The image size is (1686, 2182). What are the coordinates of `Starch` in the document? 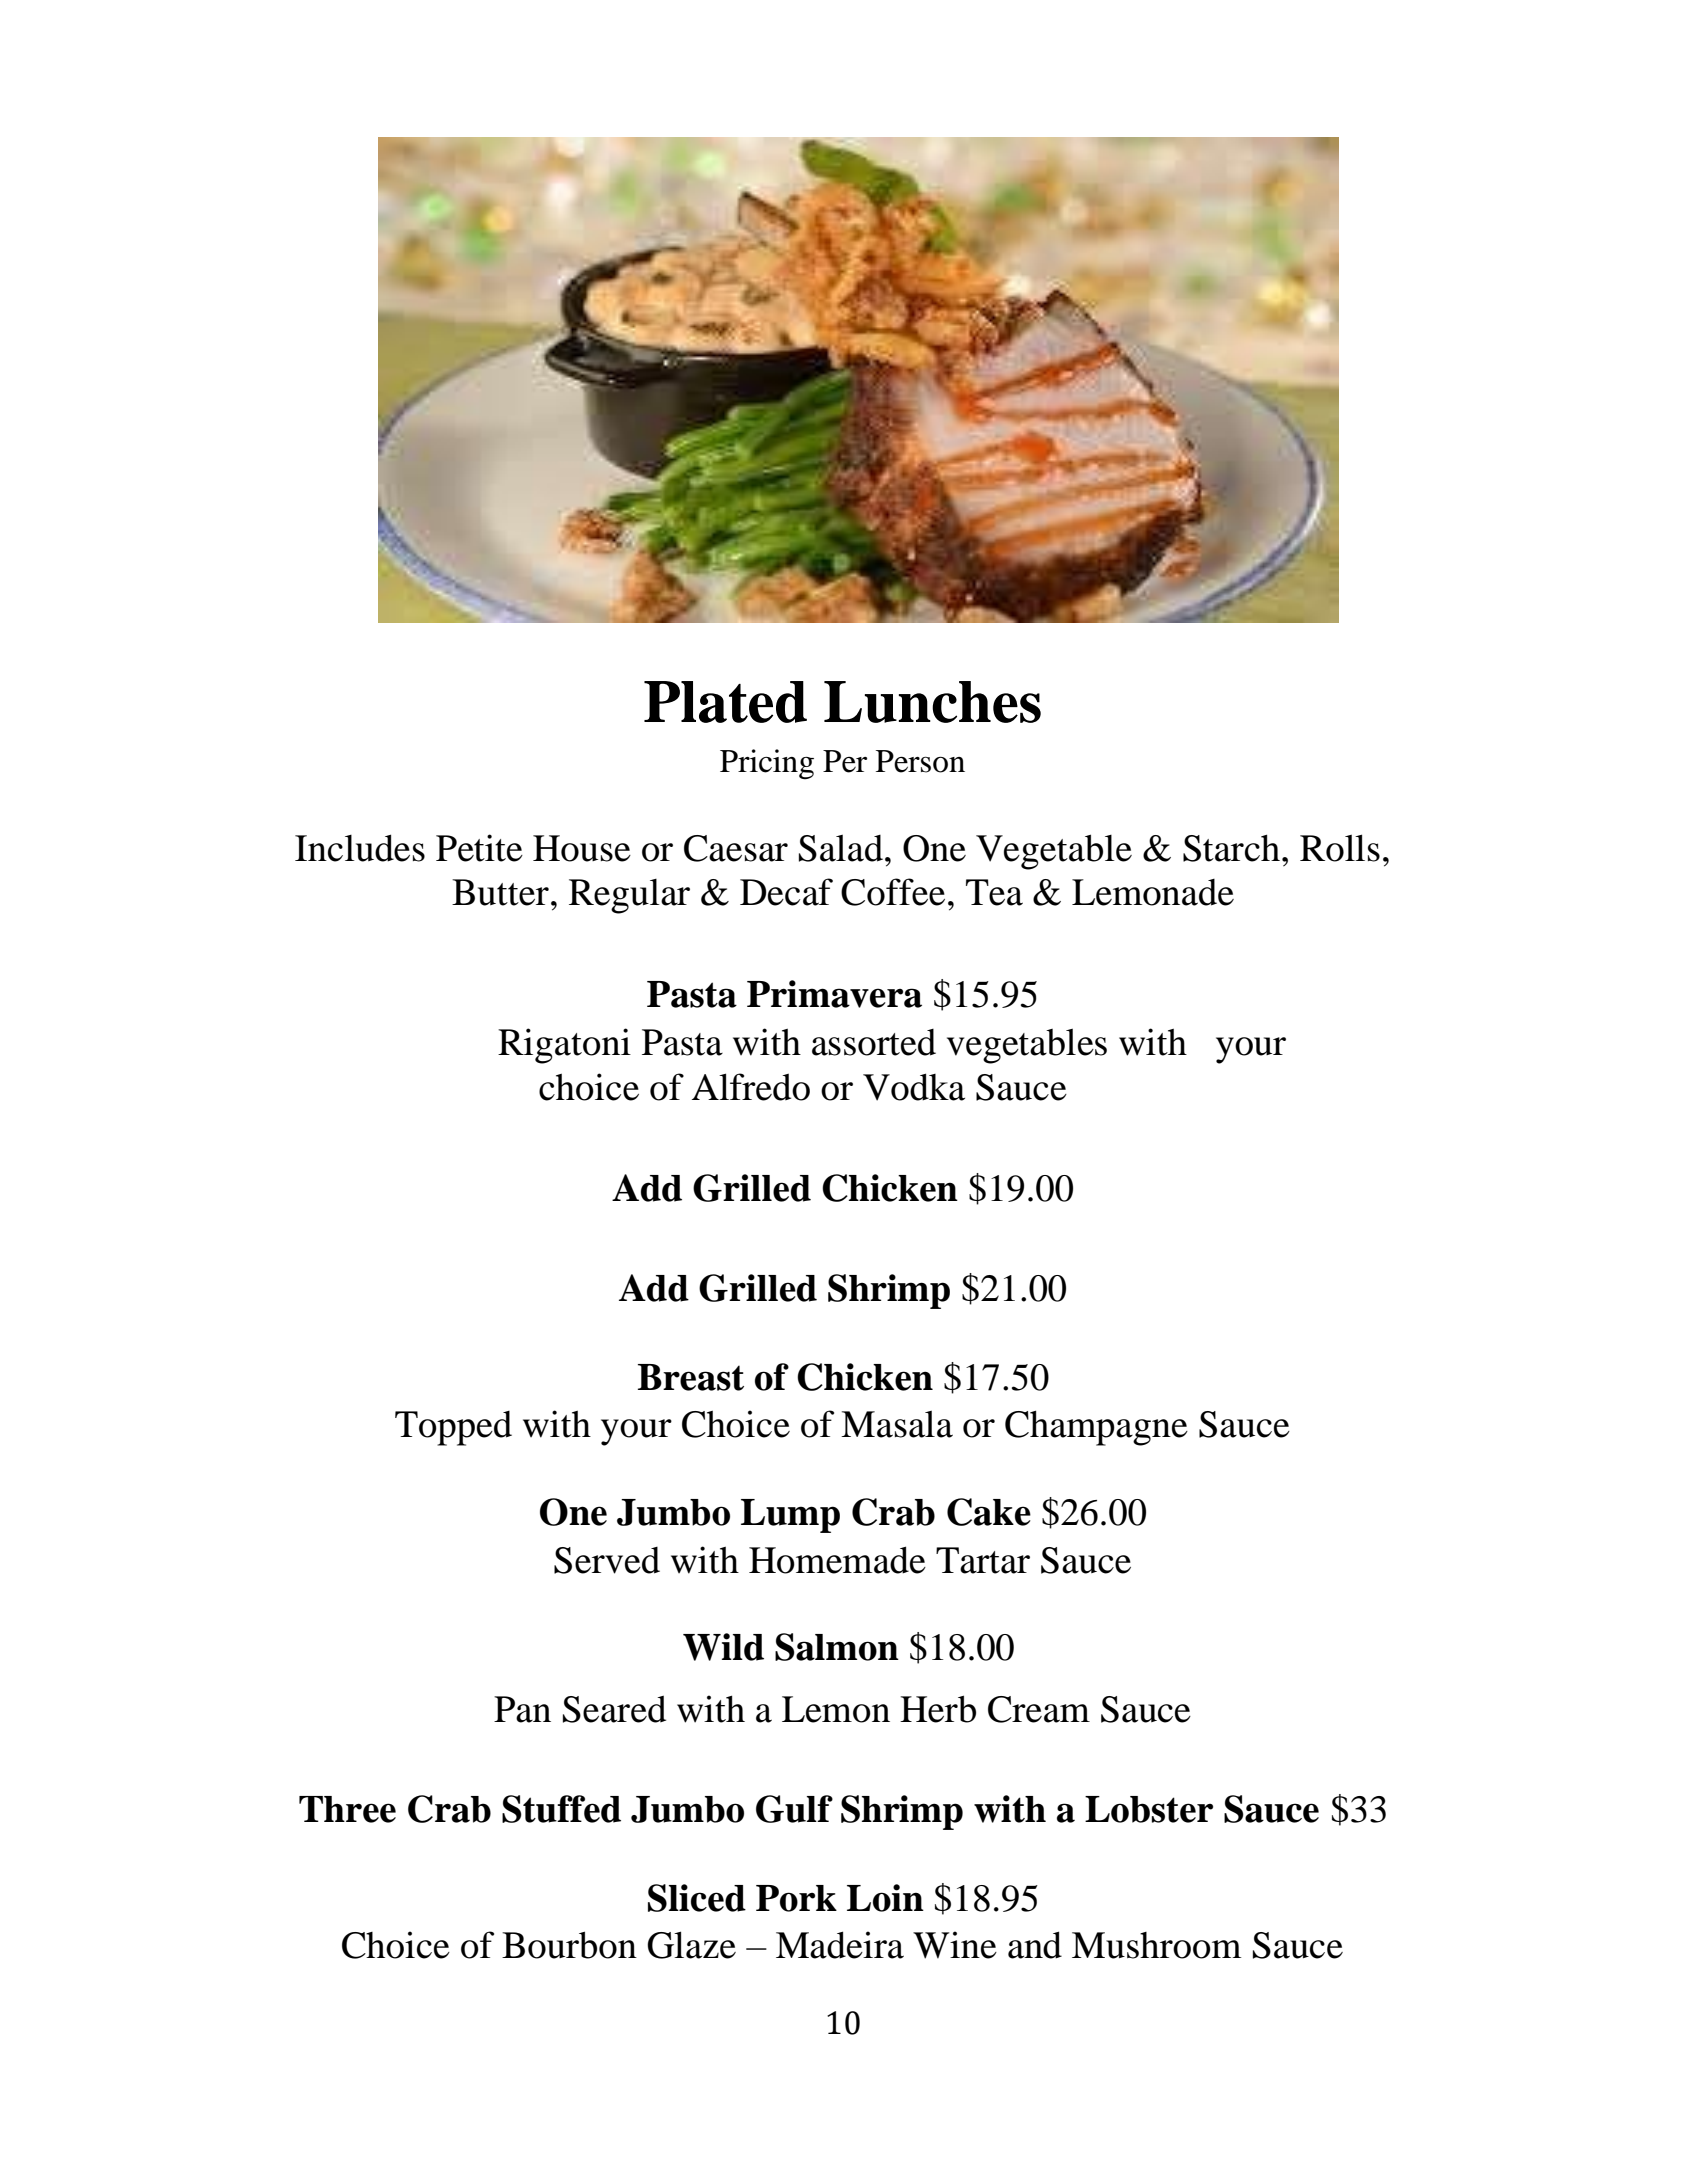 It's located at (1233, 848).
